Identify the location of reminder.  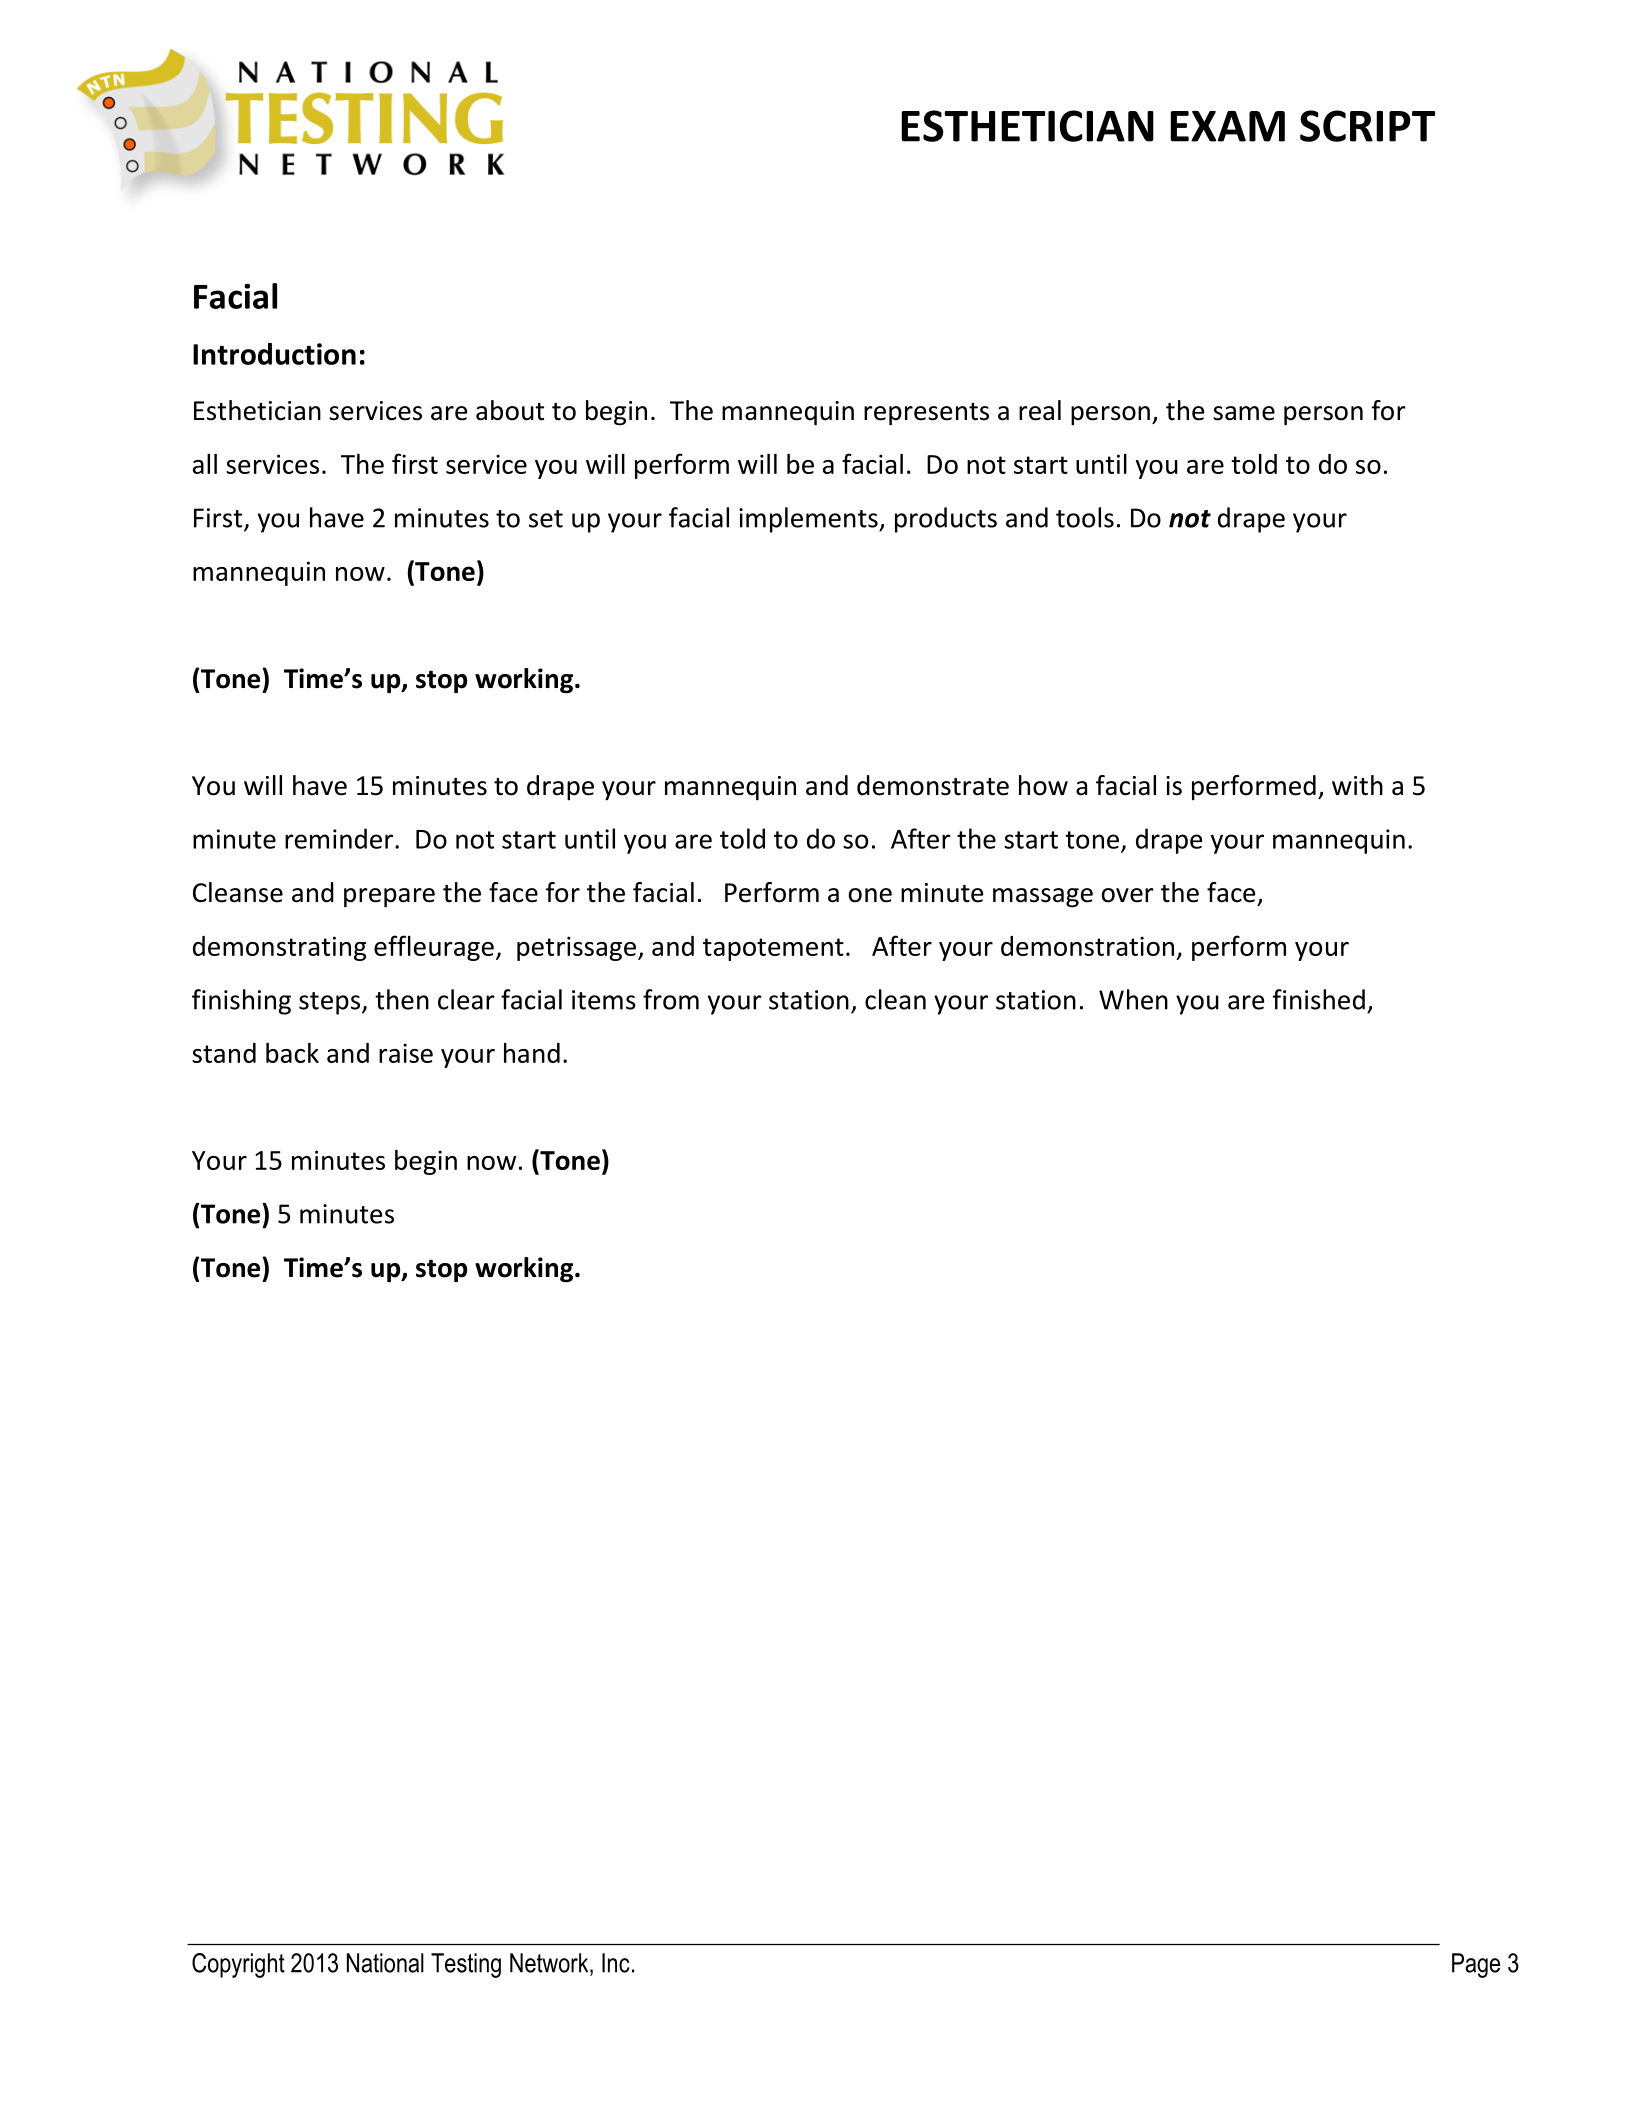
(340, 838).
